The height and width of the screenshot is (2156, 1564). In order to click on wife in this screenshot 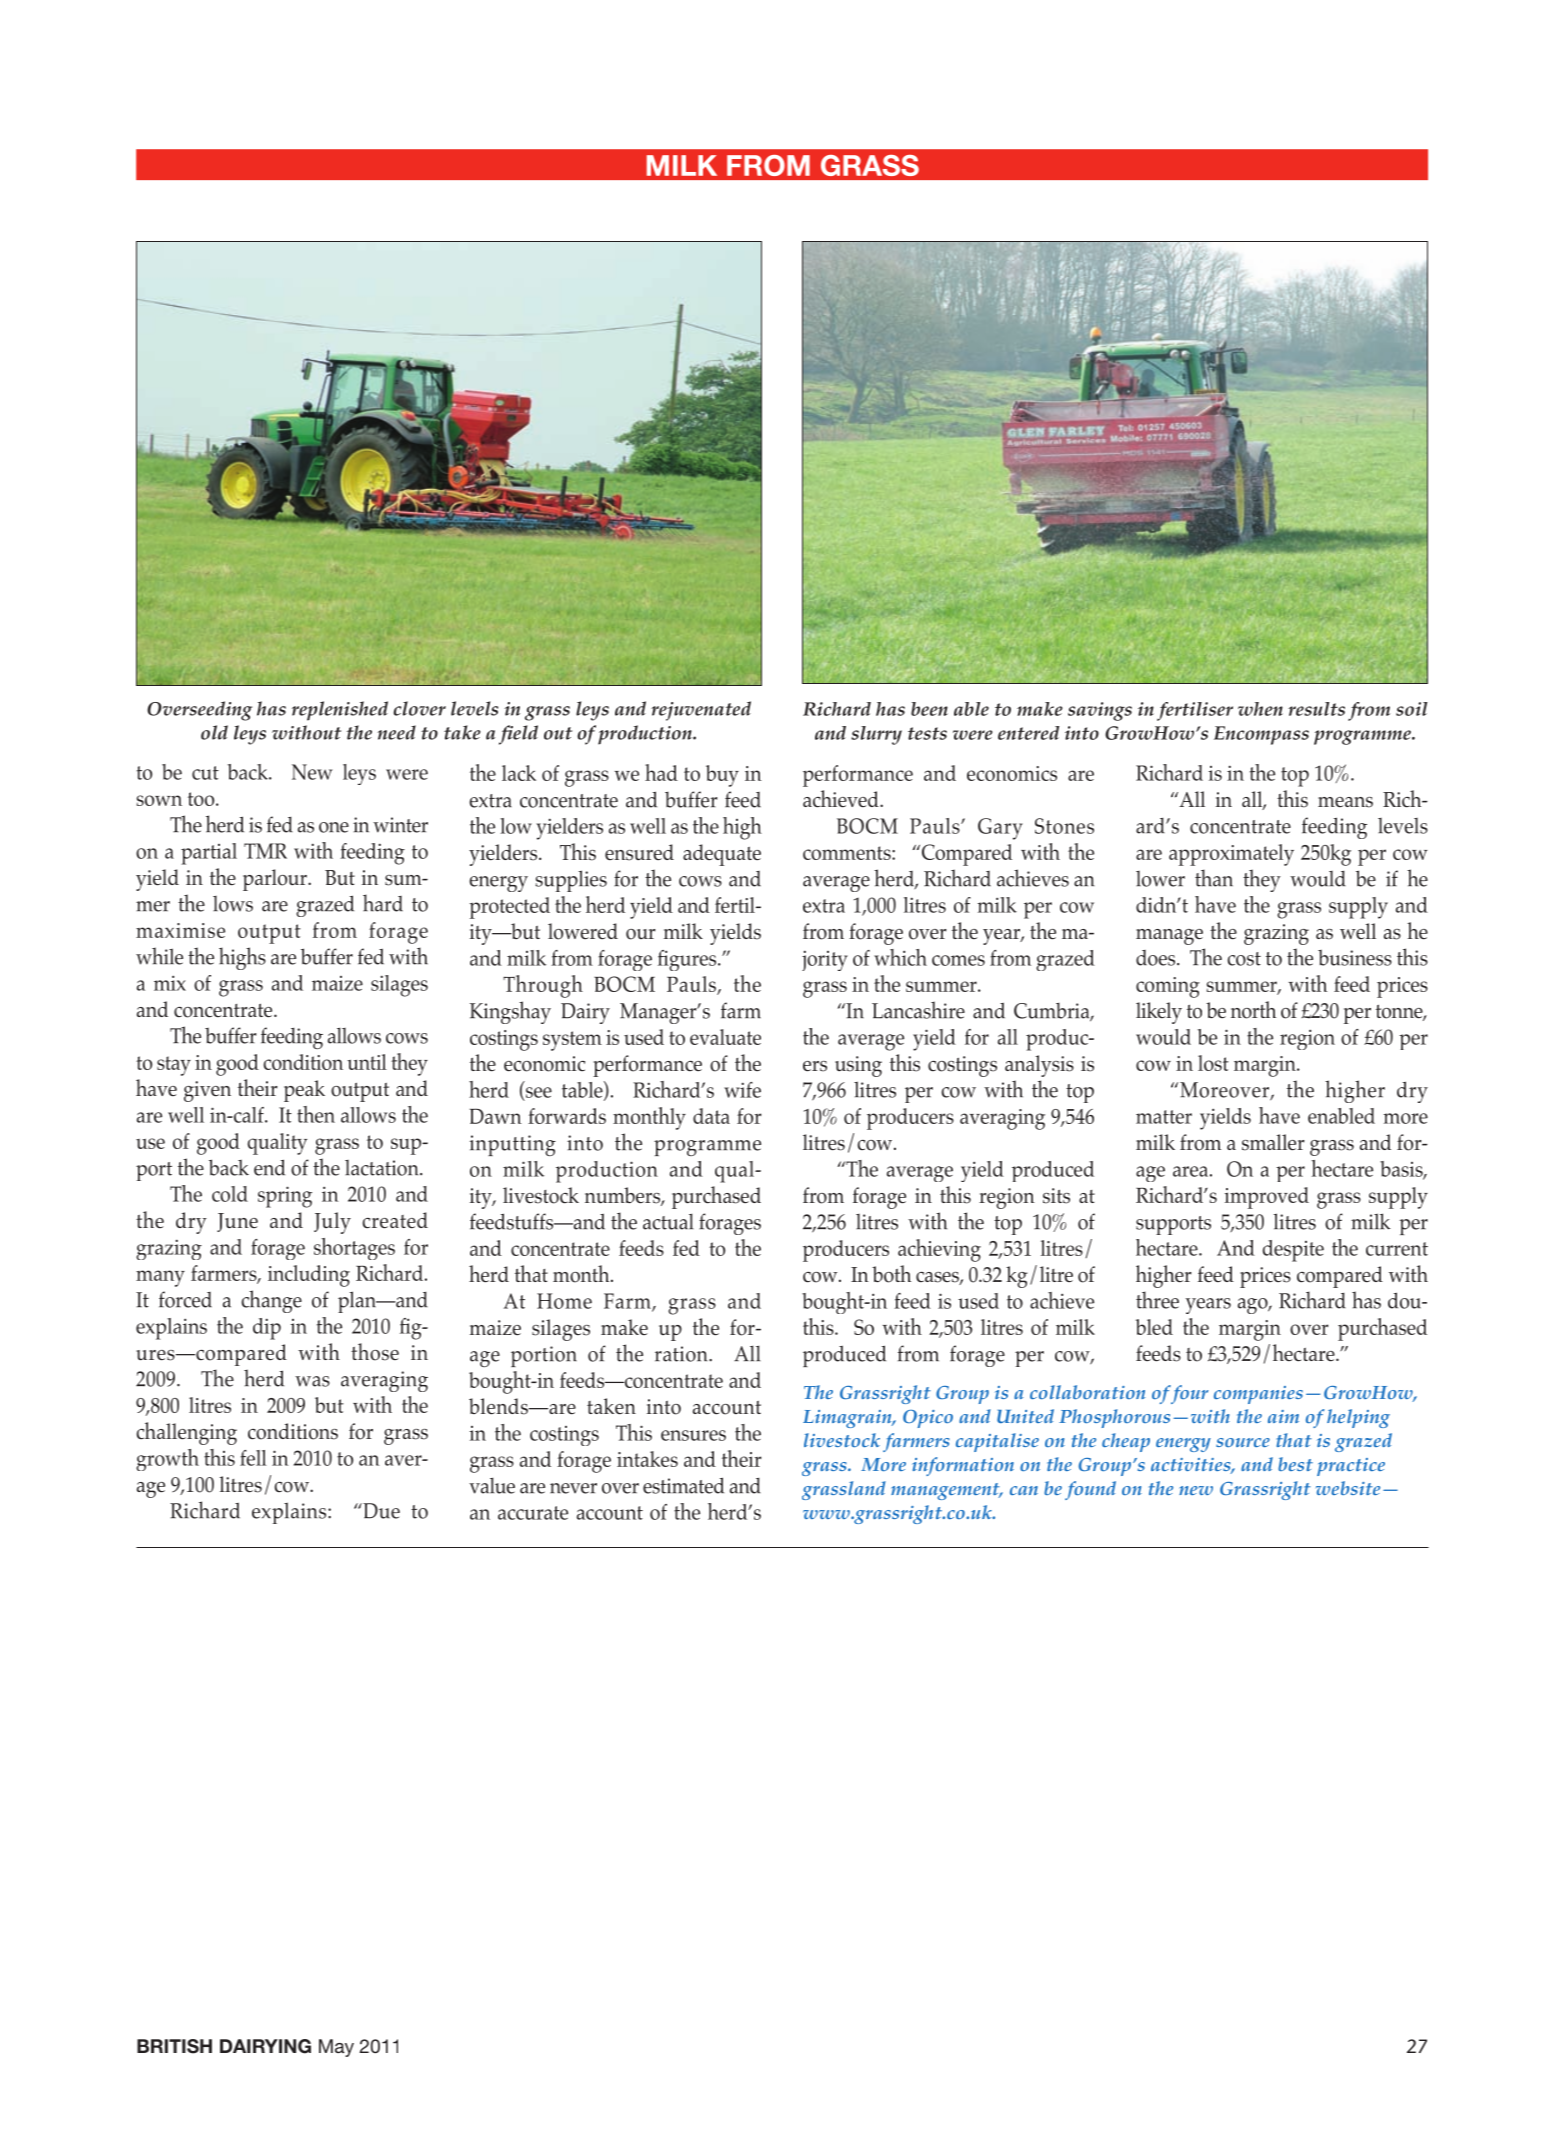, I will do `click(742, 1090)`.
